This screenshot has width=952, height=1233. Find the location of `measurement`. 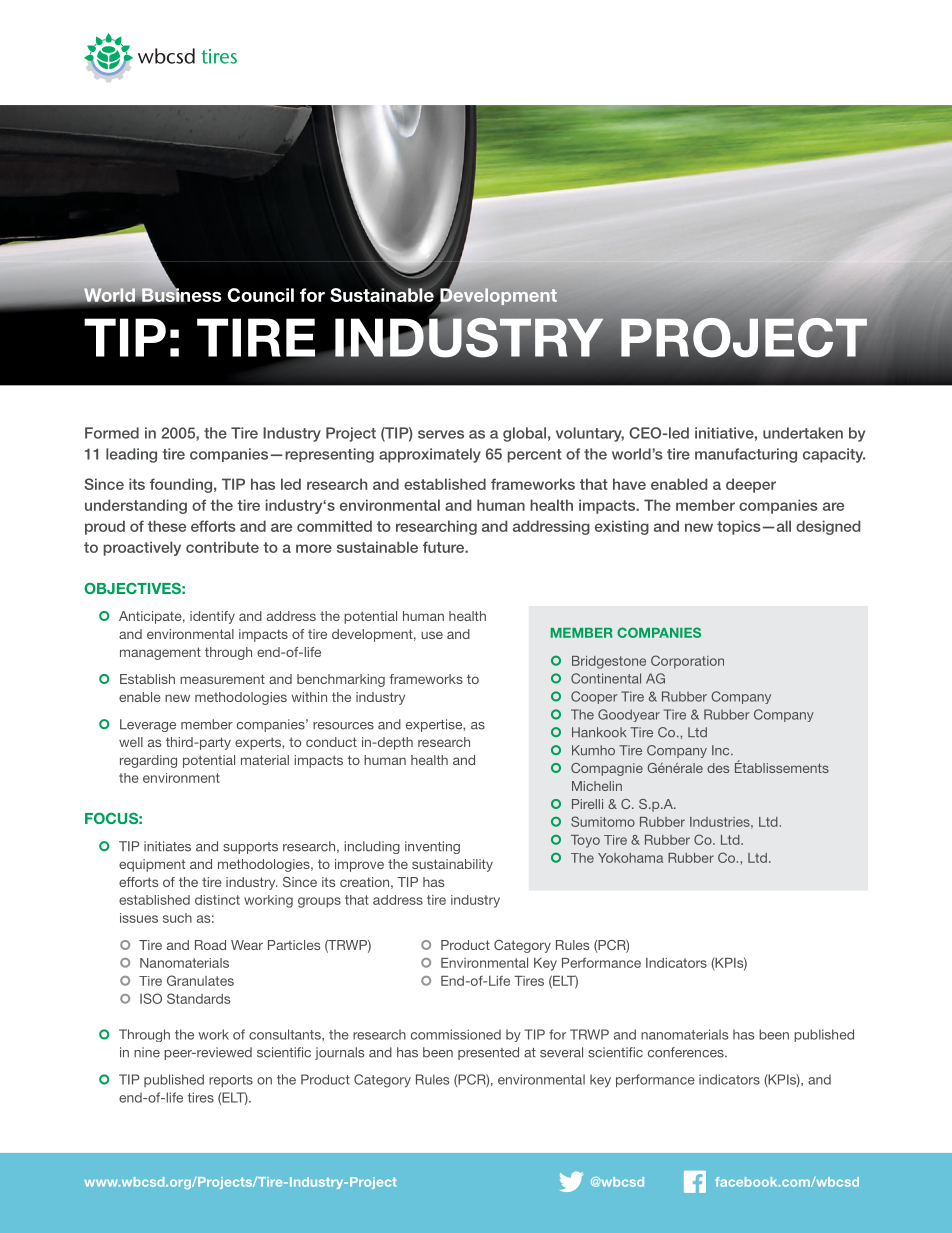

measurement is located at coordinates (222, 679).
